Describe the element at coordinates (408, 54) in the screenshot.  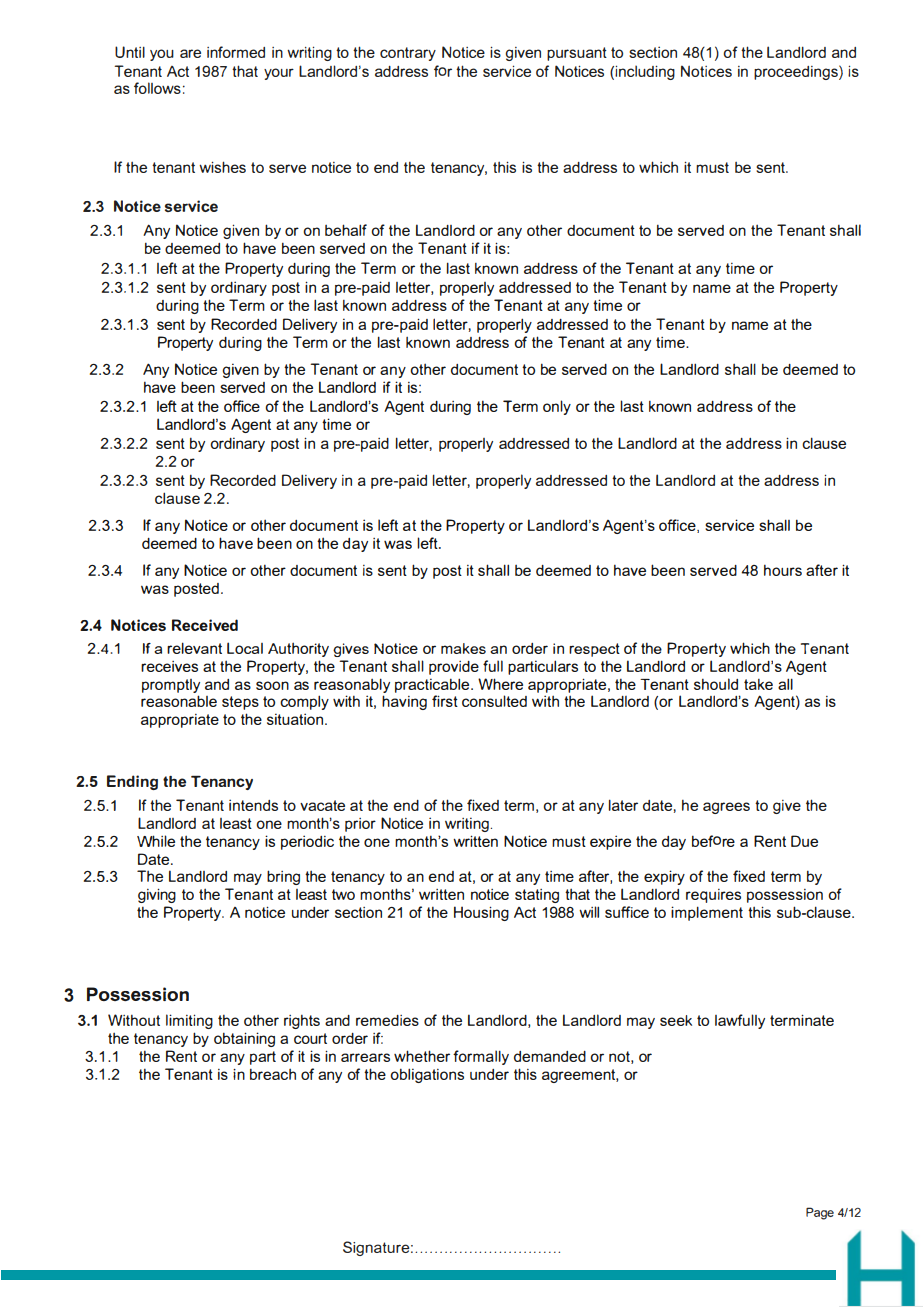
I see `contrary` at that location.
